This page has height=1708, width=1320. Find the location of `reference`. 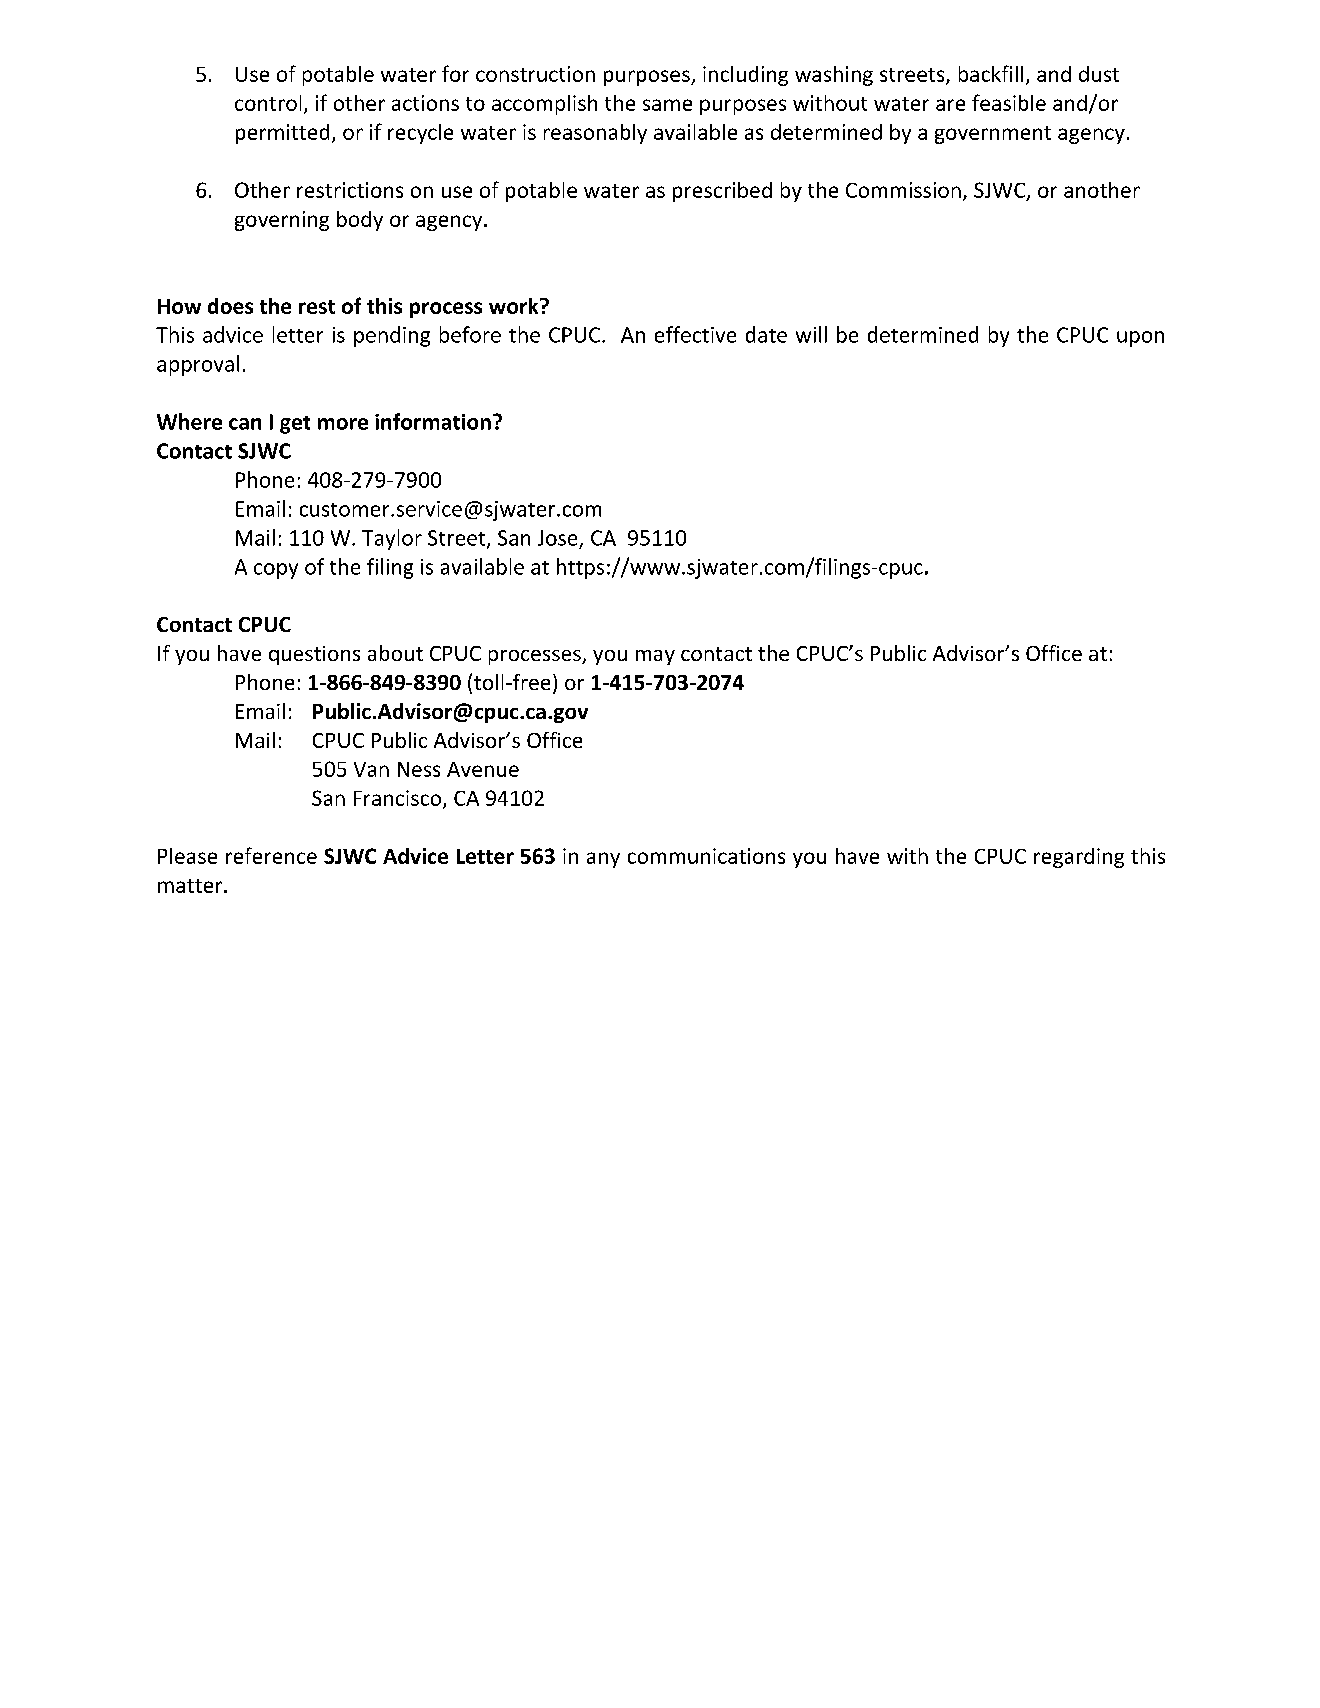

reference is located at coordinates (271, 855).
